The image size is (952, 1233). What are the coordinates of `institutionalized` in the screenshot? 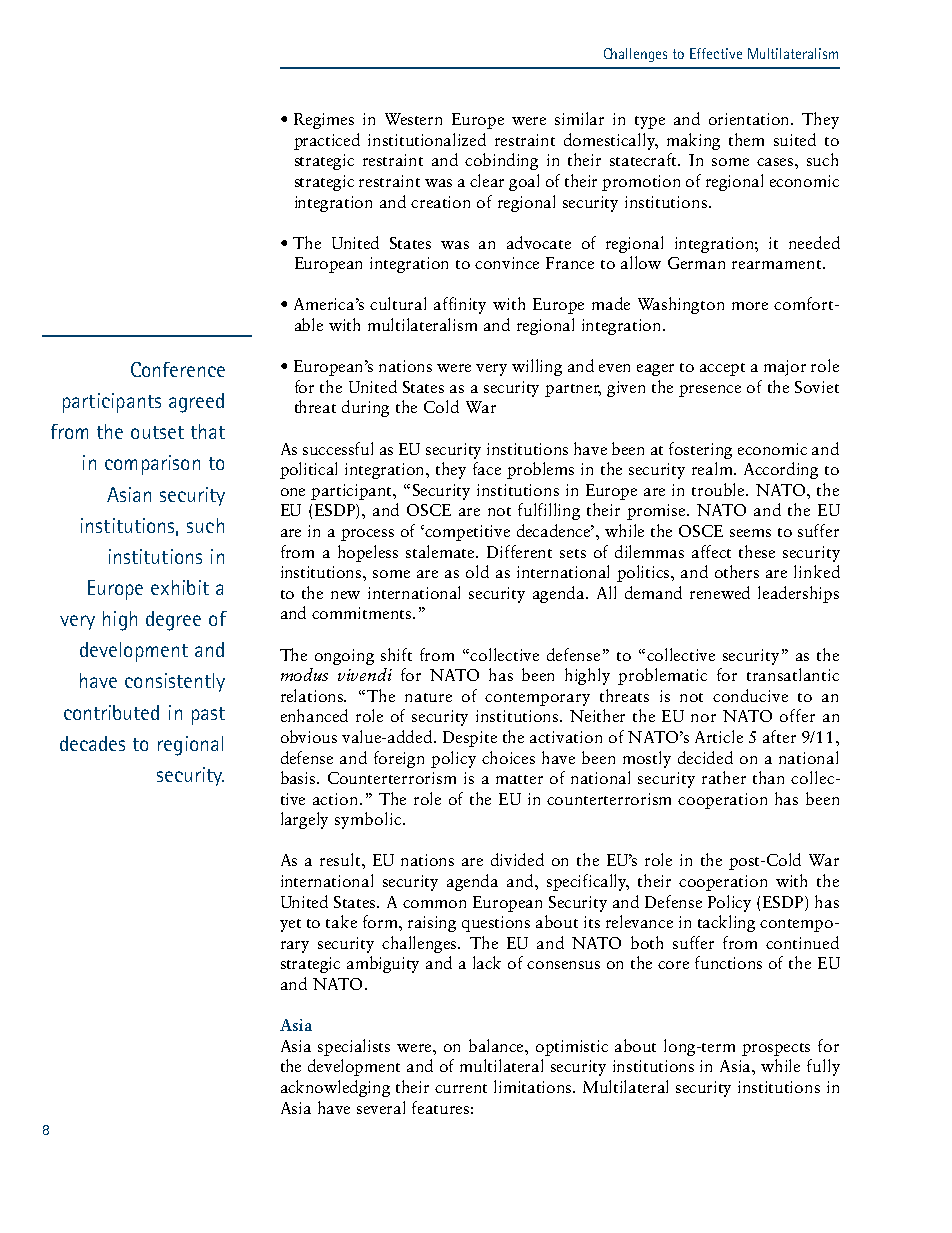 It's located at (427, 139).
